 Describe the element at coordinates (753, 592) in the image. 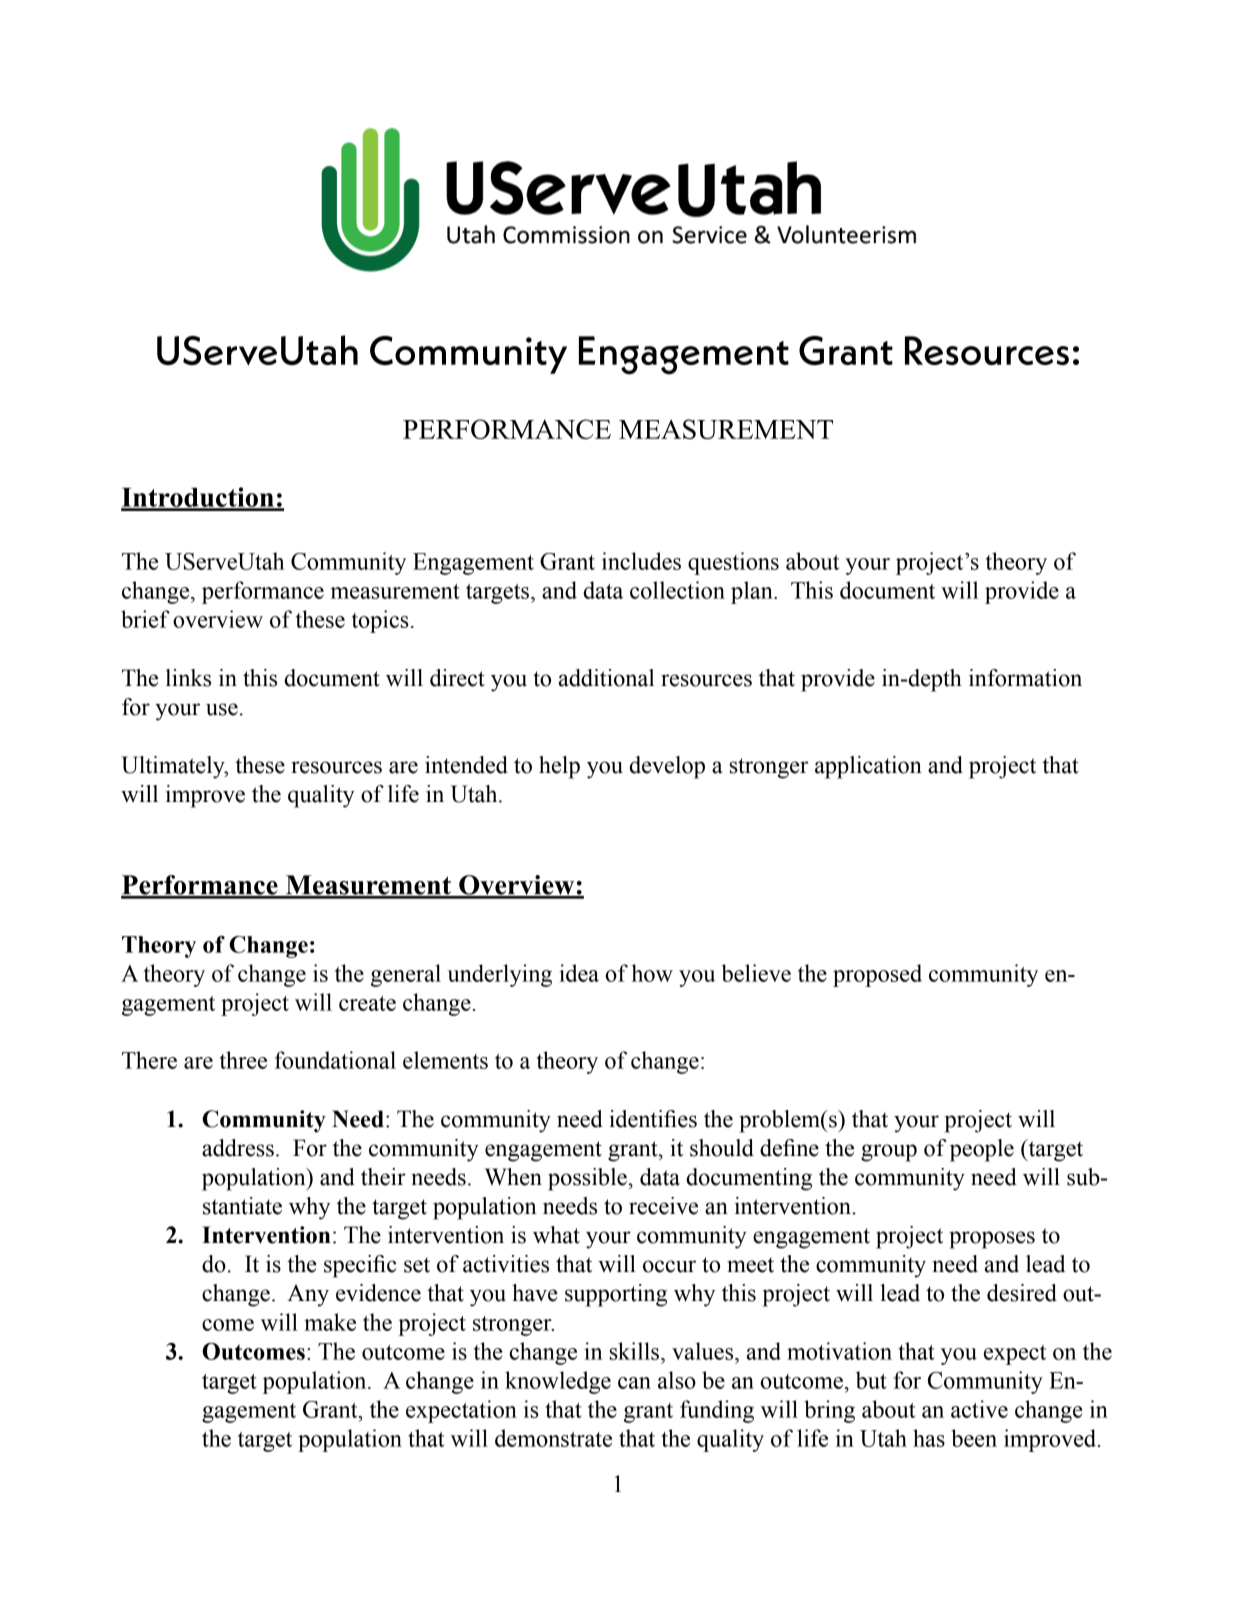

I see `plan` at that location.
